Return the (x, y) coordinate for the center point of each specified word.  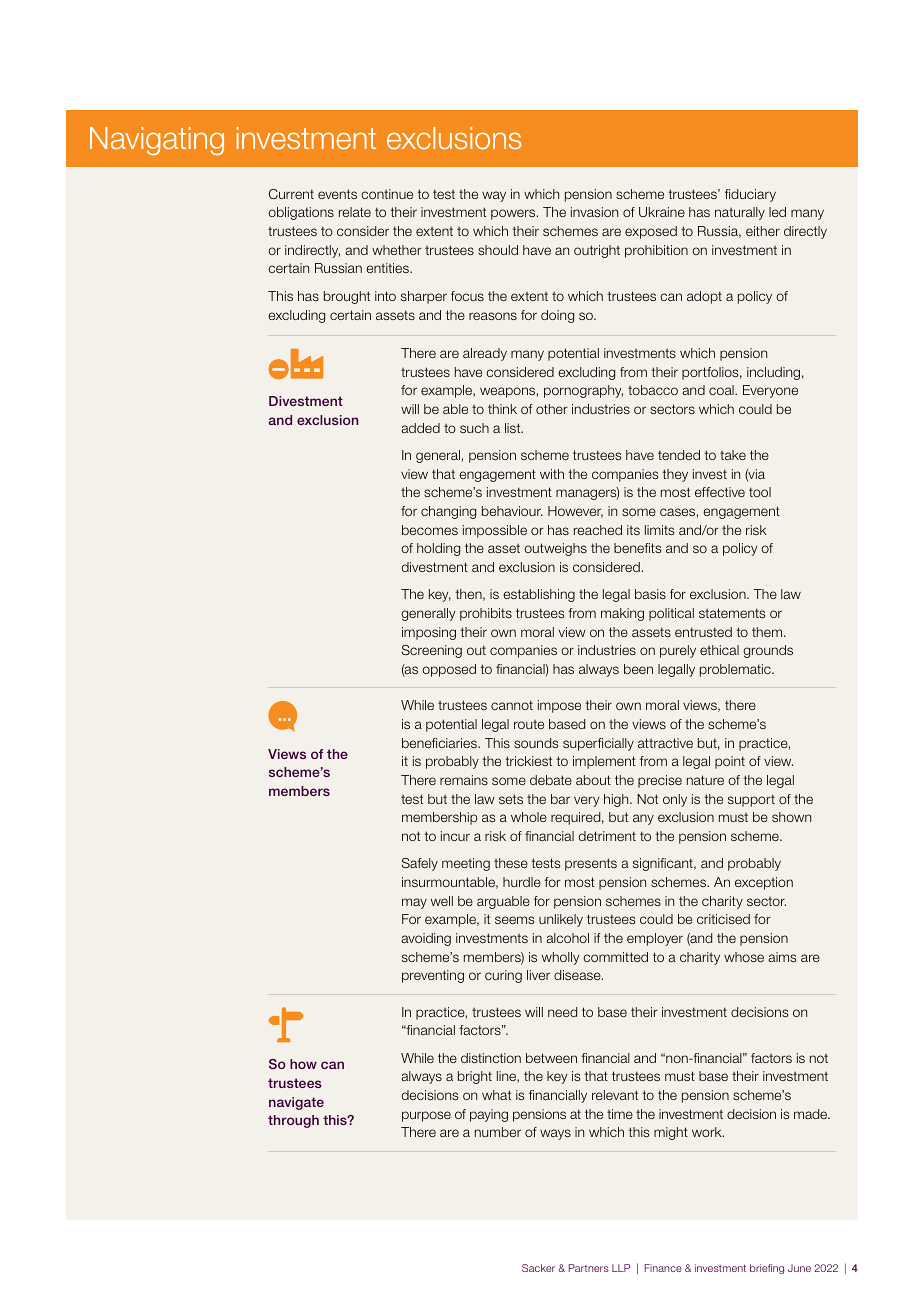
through (293, 1121)
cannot (512, 705)
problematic (736, 670)
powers (514, 214)
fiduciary (750, 195)
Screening (432, 651)
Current (291, 194)
